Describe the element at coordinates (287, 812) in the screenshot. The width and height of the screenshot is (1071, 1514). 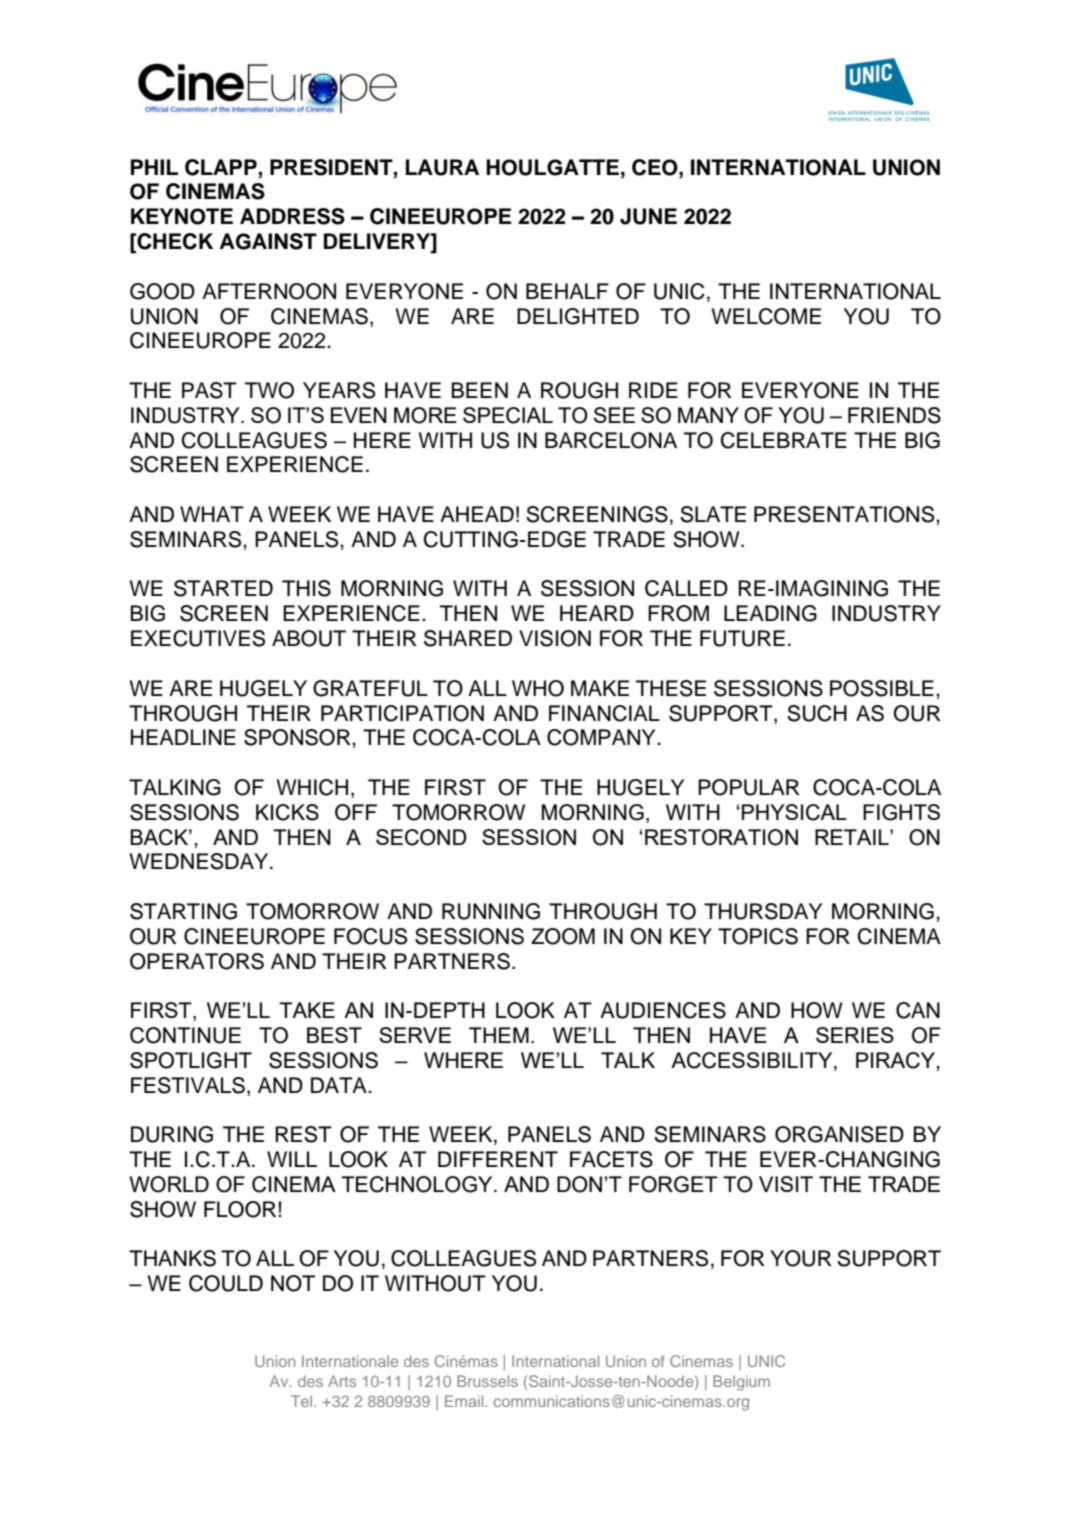
I see `KICKS` at that location.
